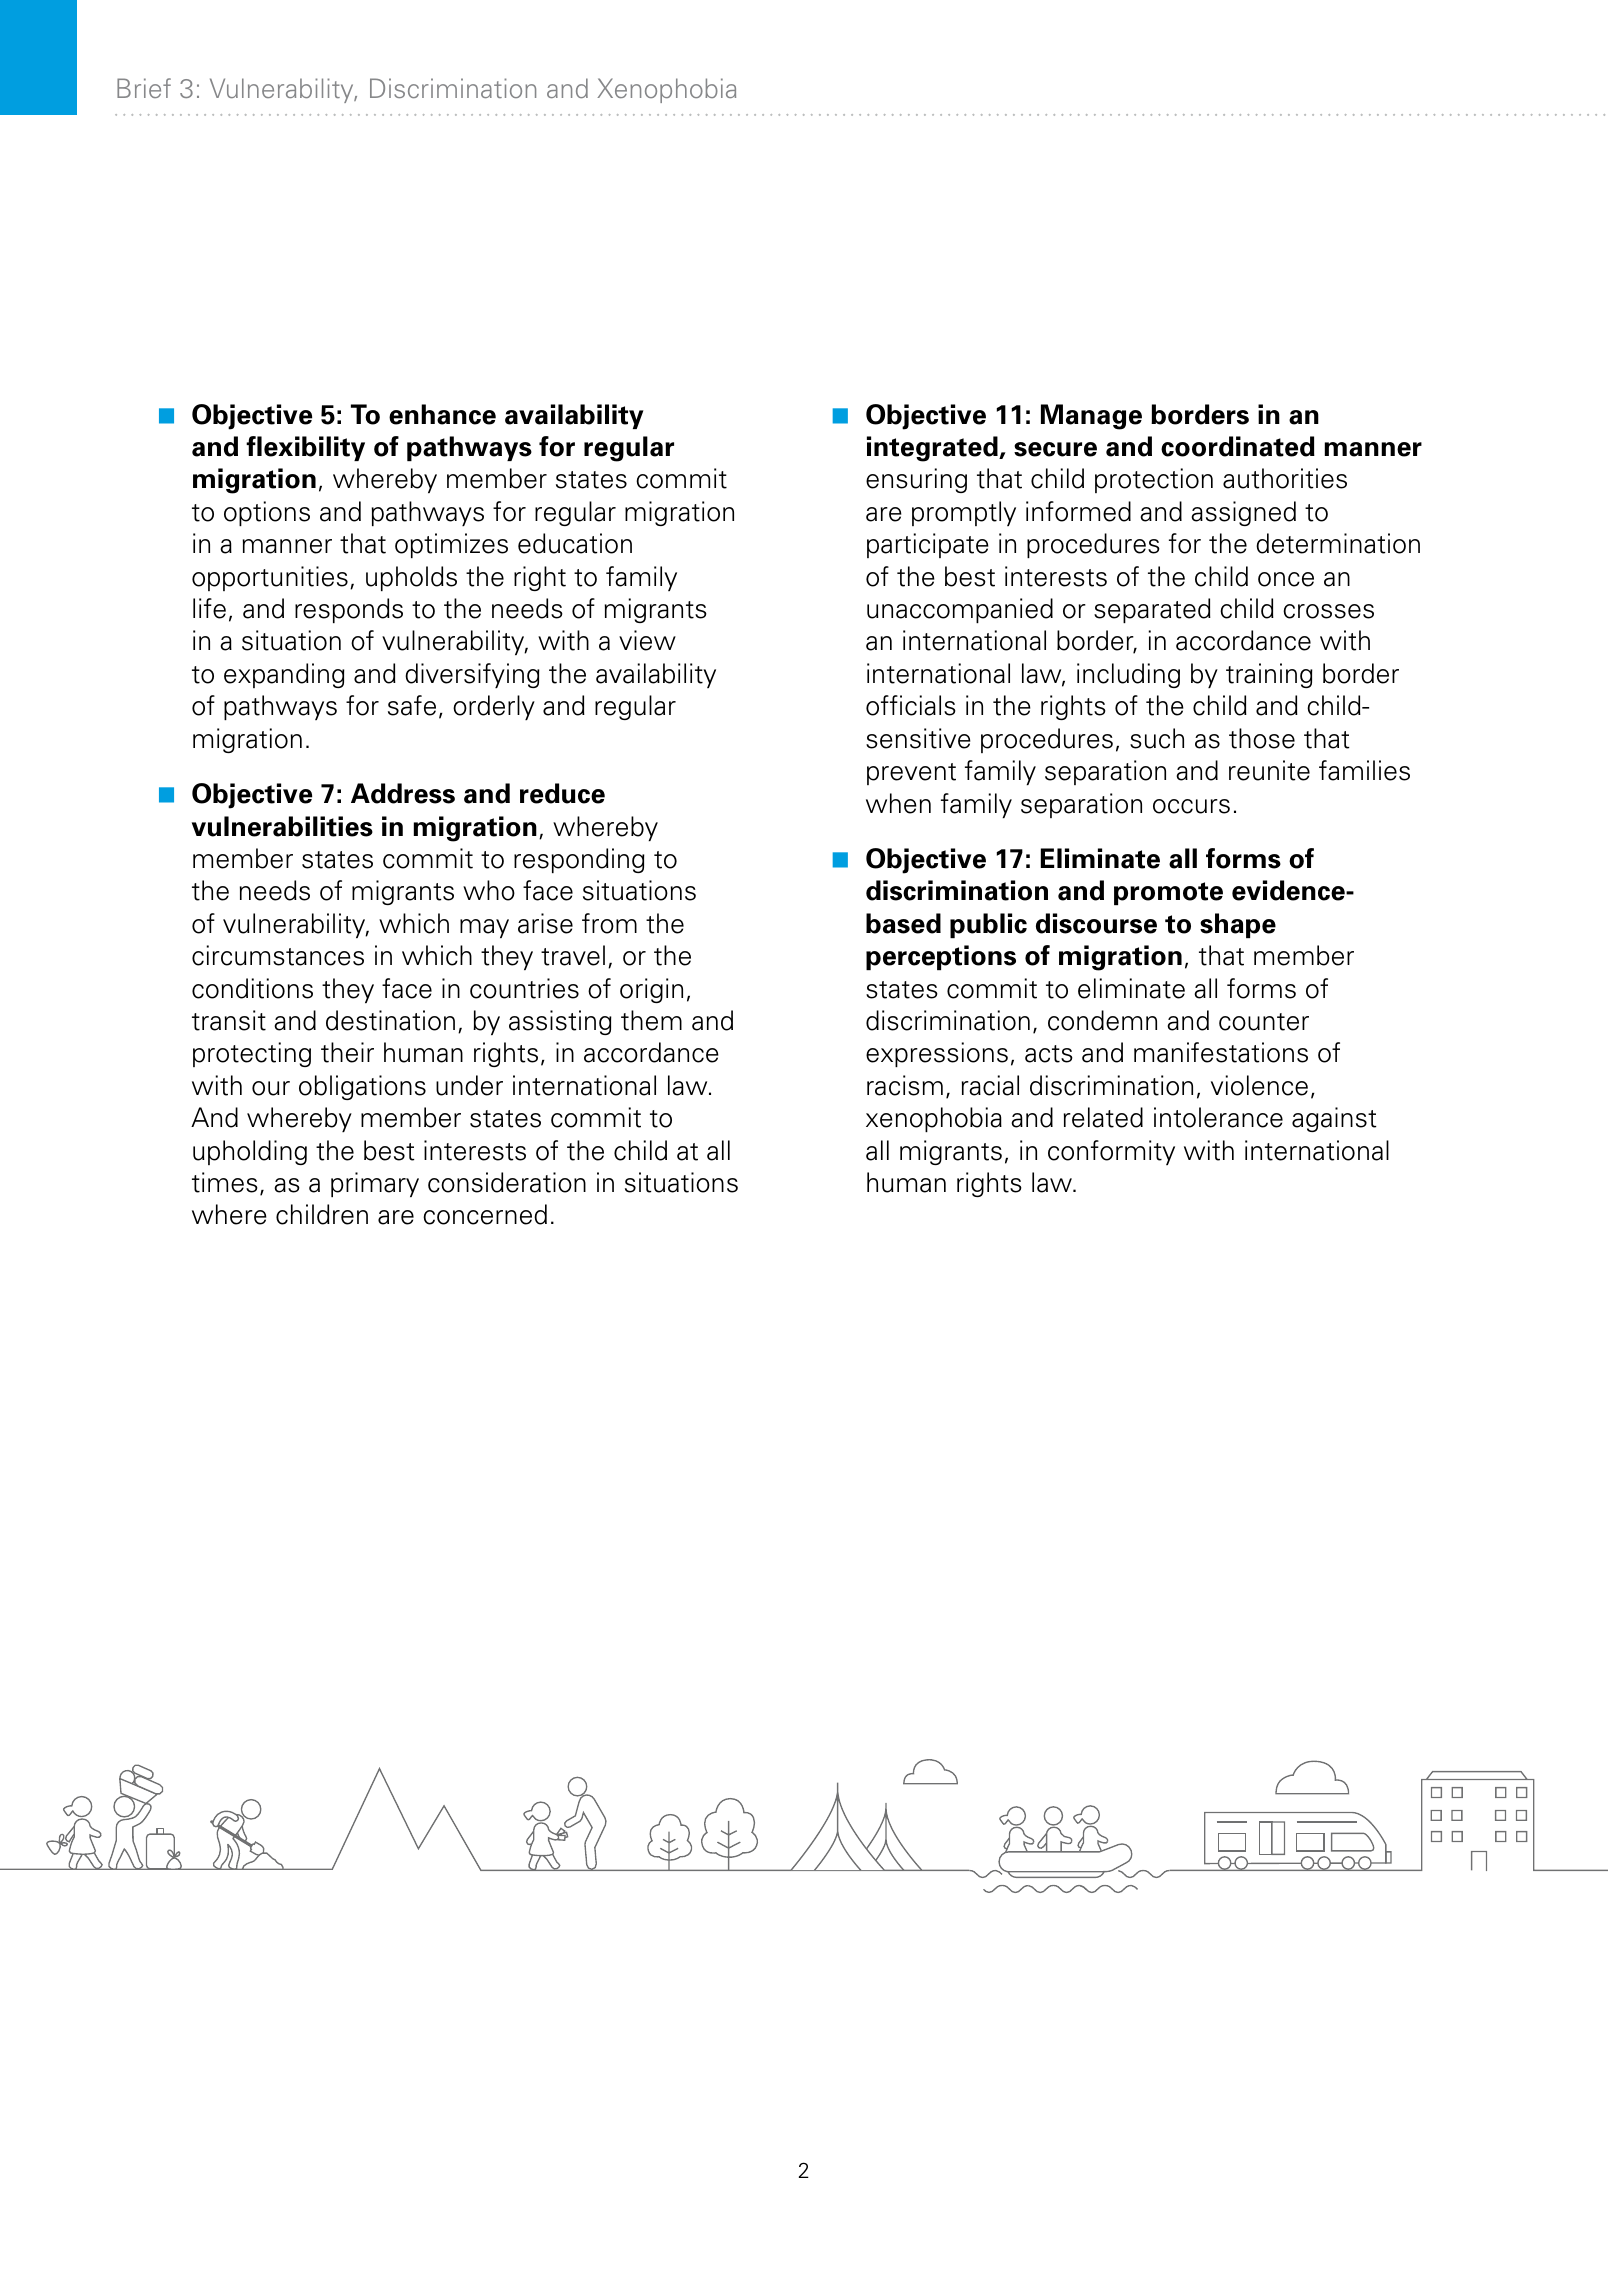 The height and width of the screenshot is (2274, 1608). I want to click on view, so click(647, 640).
